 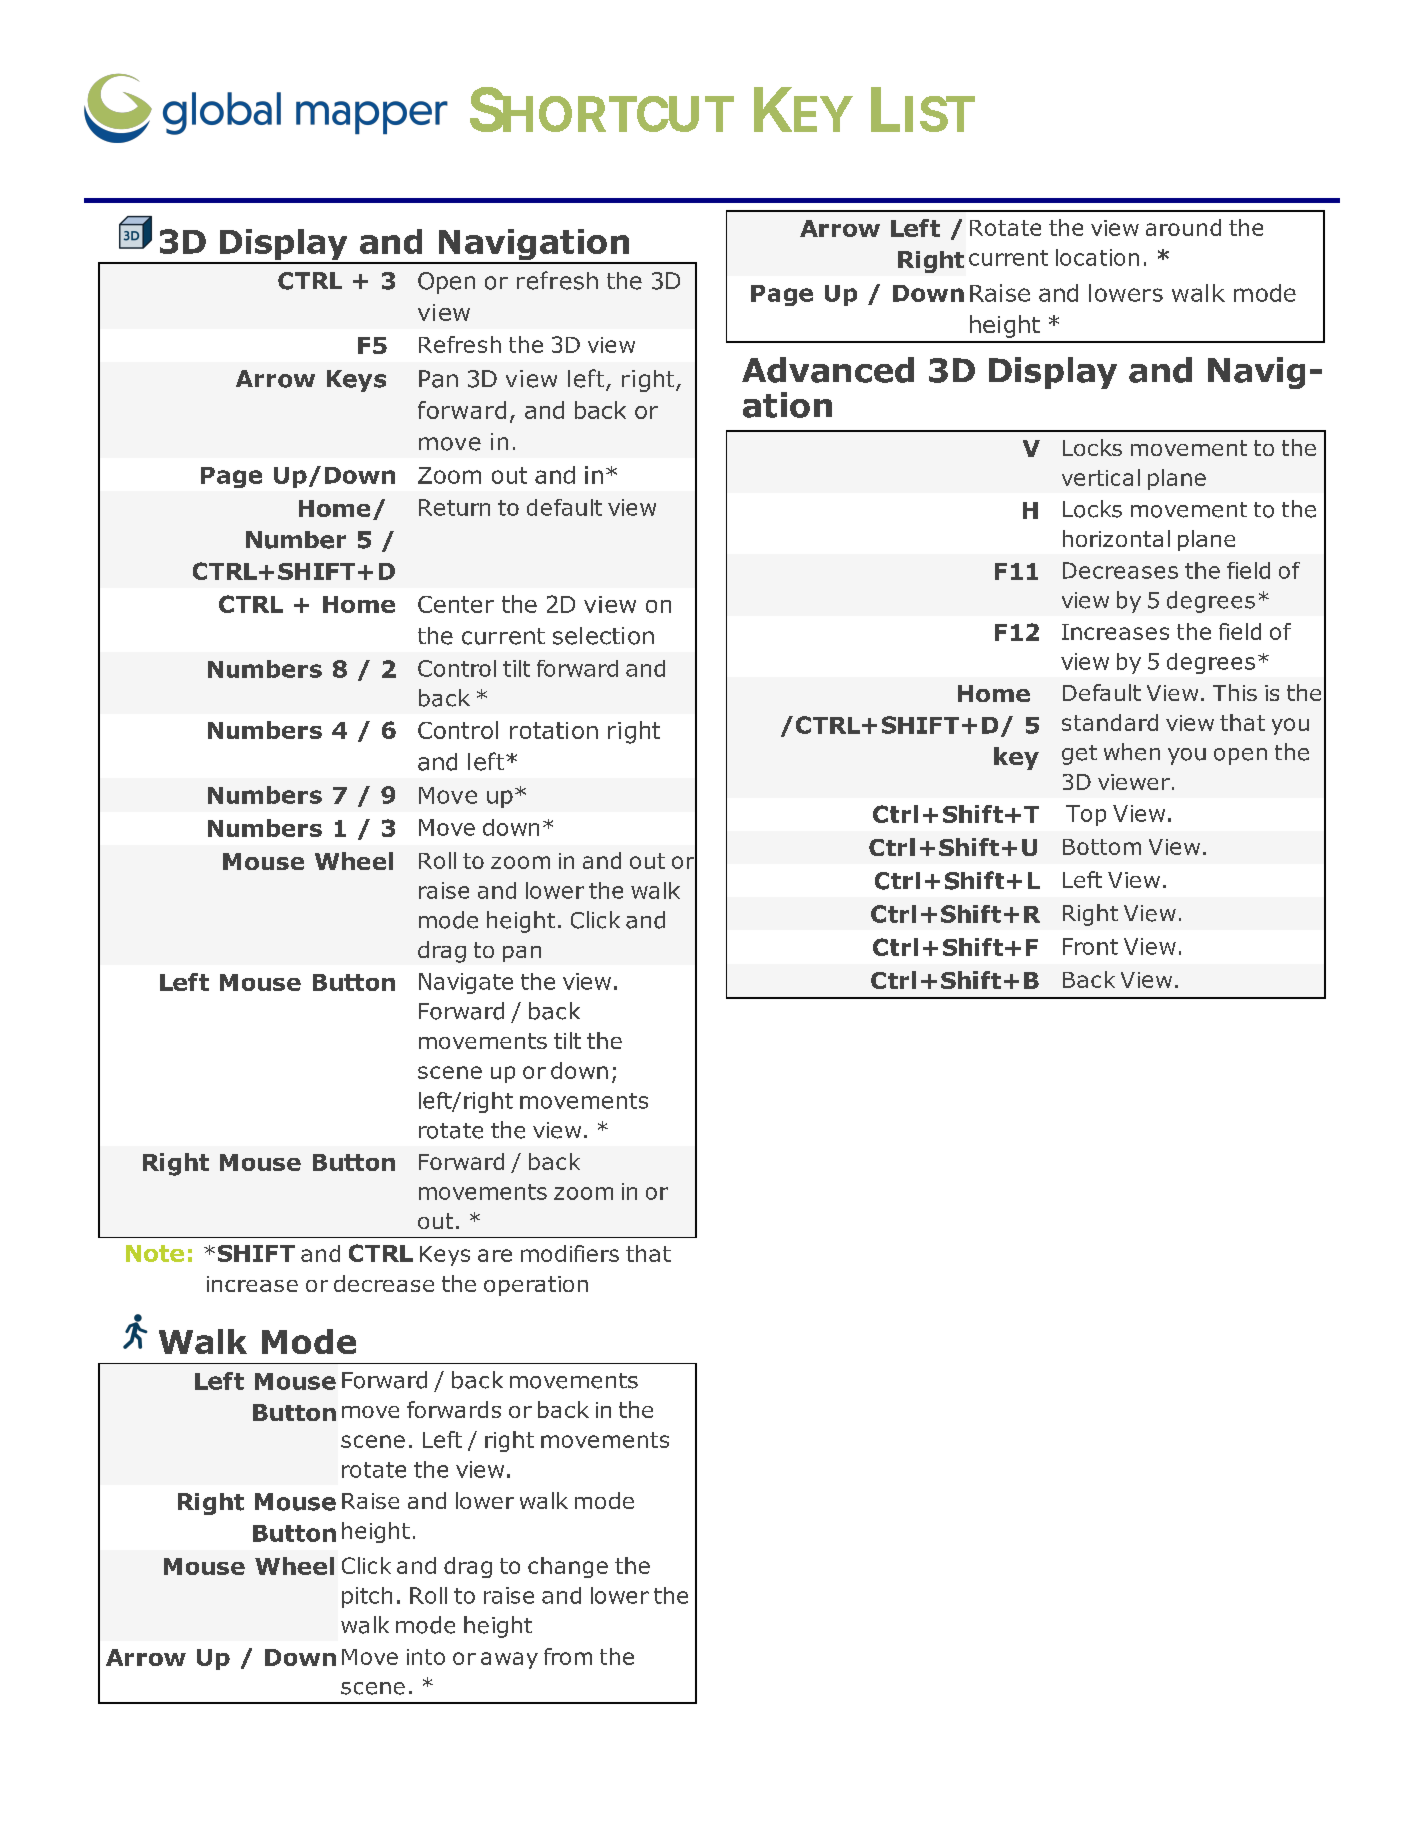 I want to click on Front, so click(x=1090, y=946).
